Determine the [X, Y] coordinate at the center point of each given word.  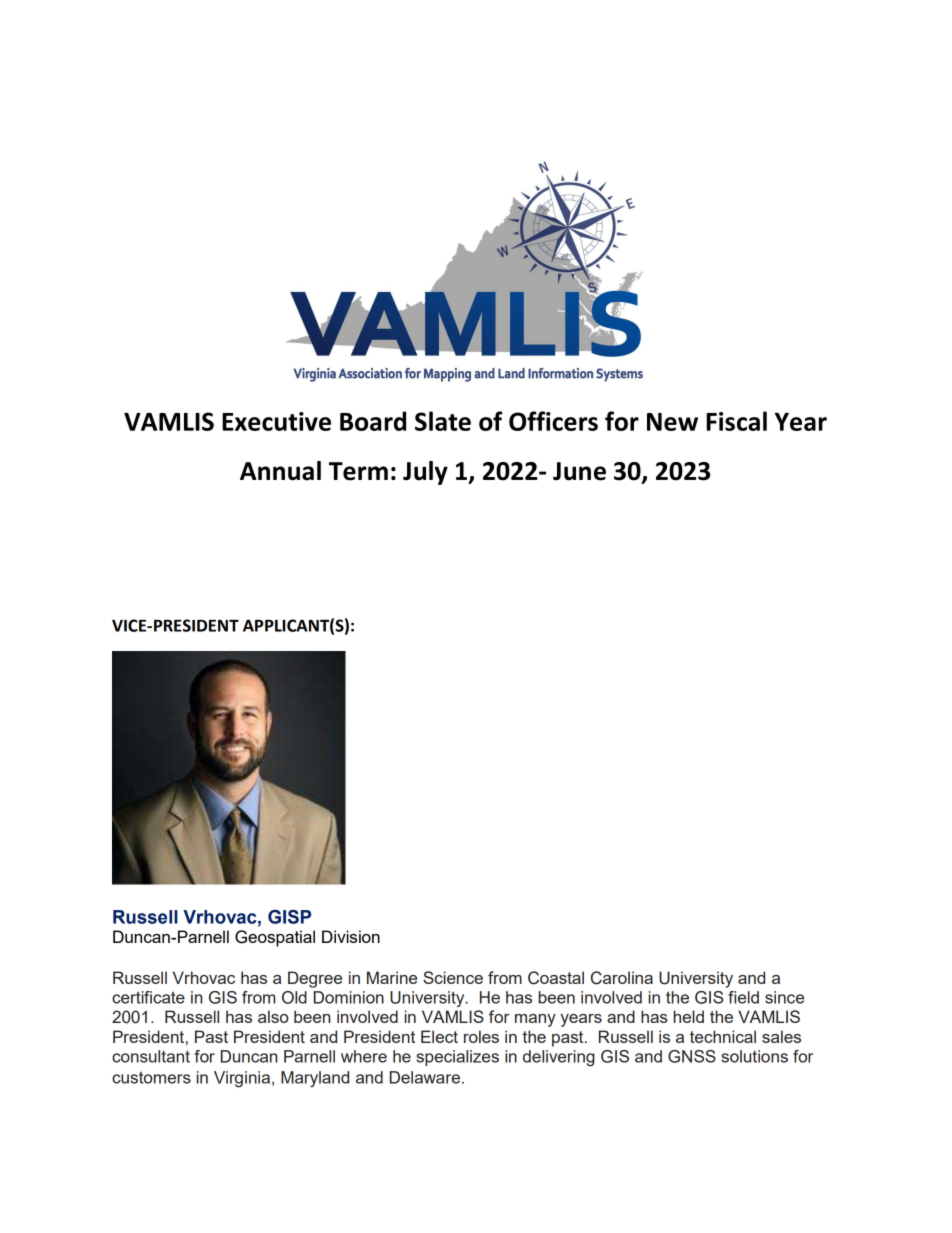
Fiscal [736, 421]
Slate [443, 421]
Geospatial [275, 938]
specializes [457, 1058]
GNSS [692, 1056]
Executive [276, 421]
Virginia [243, 1079]
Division [351, 936]
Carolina [622, 978]
